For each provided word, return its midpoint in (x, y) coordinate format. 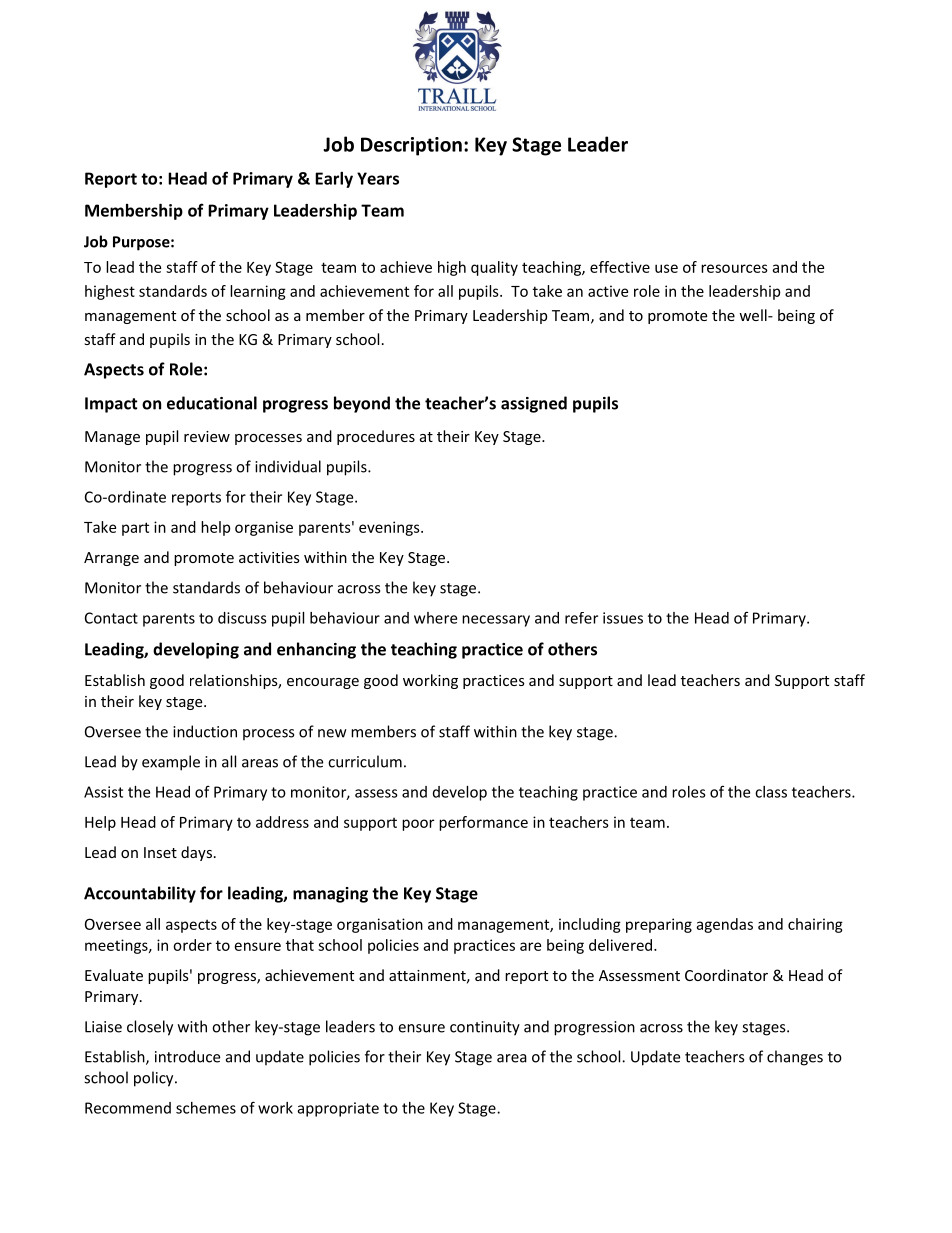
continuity (485, 1028)
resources (734, 268)
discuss (242, 618)
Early (334, 180)
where (435, 618)
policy (155, 1079)
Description (411, 146)
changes (795, 1058)
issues (623, 618)
